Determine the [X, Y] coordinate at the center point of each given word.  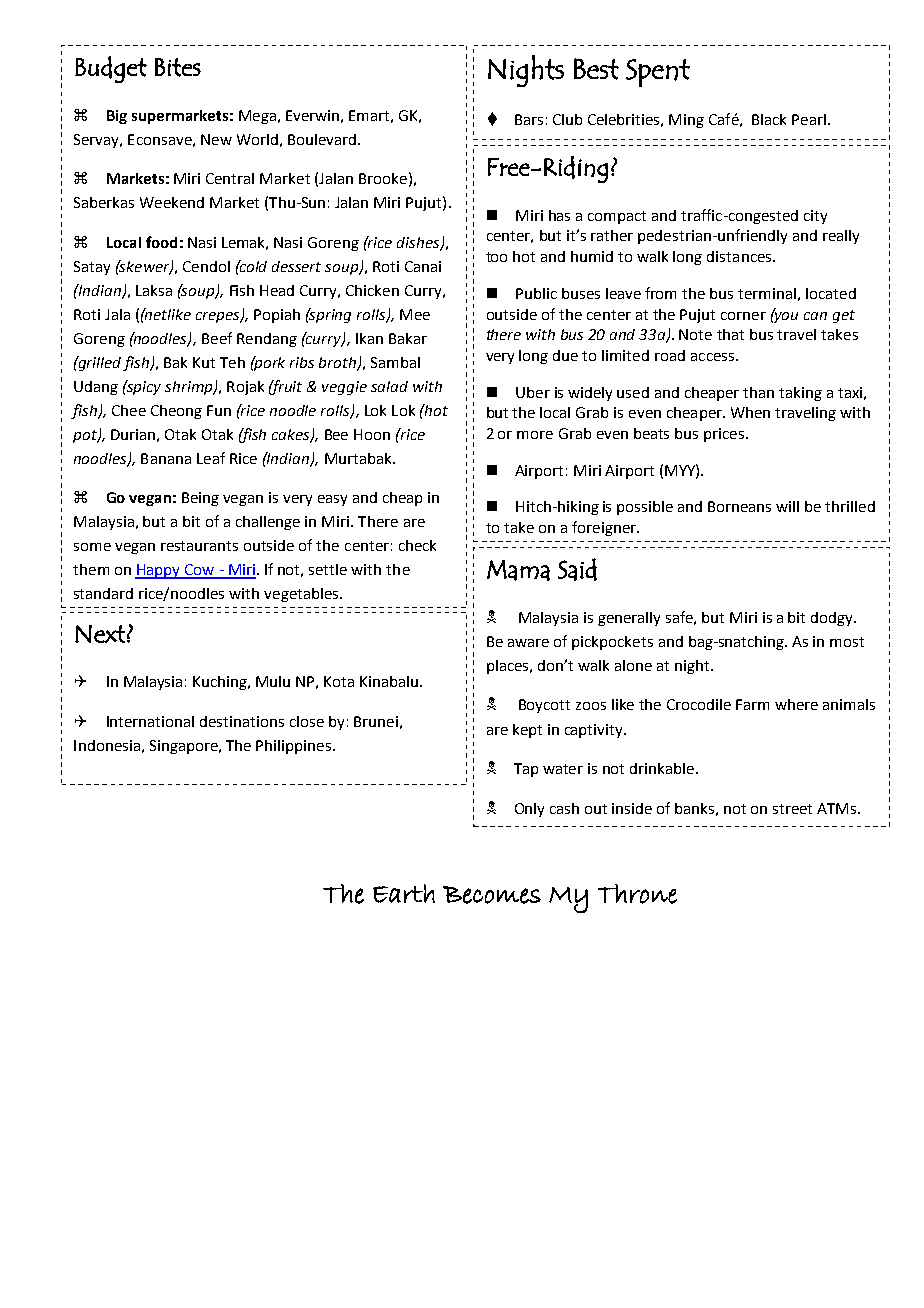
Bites [178, 67]
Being [200, 499]
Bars [529, 119]
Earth [404, 893]
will [787, 506]
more [535, 435]
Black [769, 119]
